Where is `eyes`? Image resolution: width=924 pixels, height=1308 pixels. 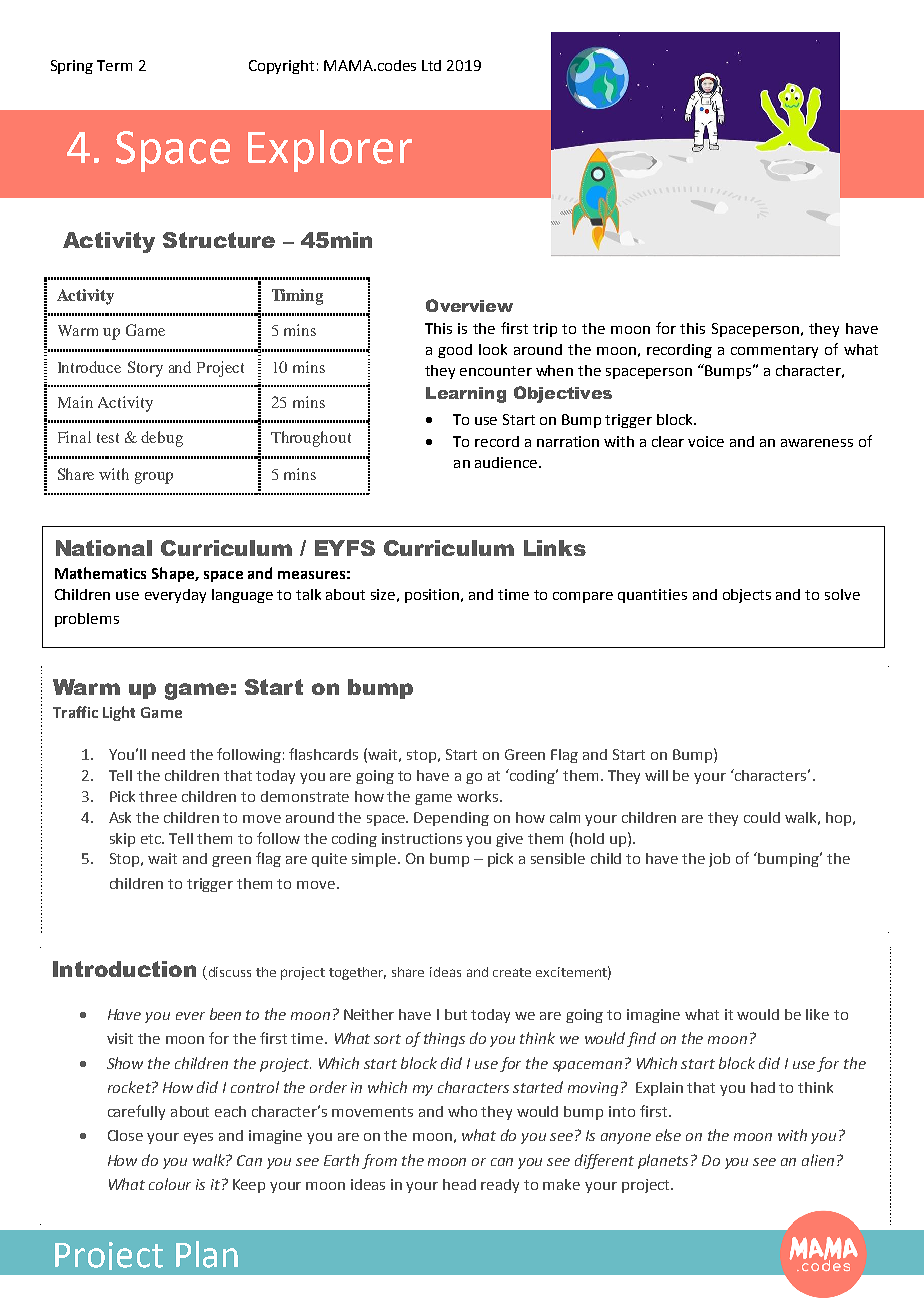
eyes is located at coordinates (198, 1138).
